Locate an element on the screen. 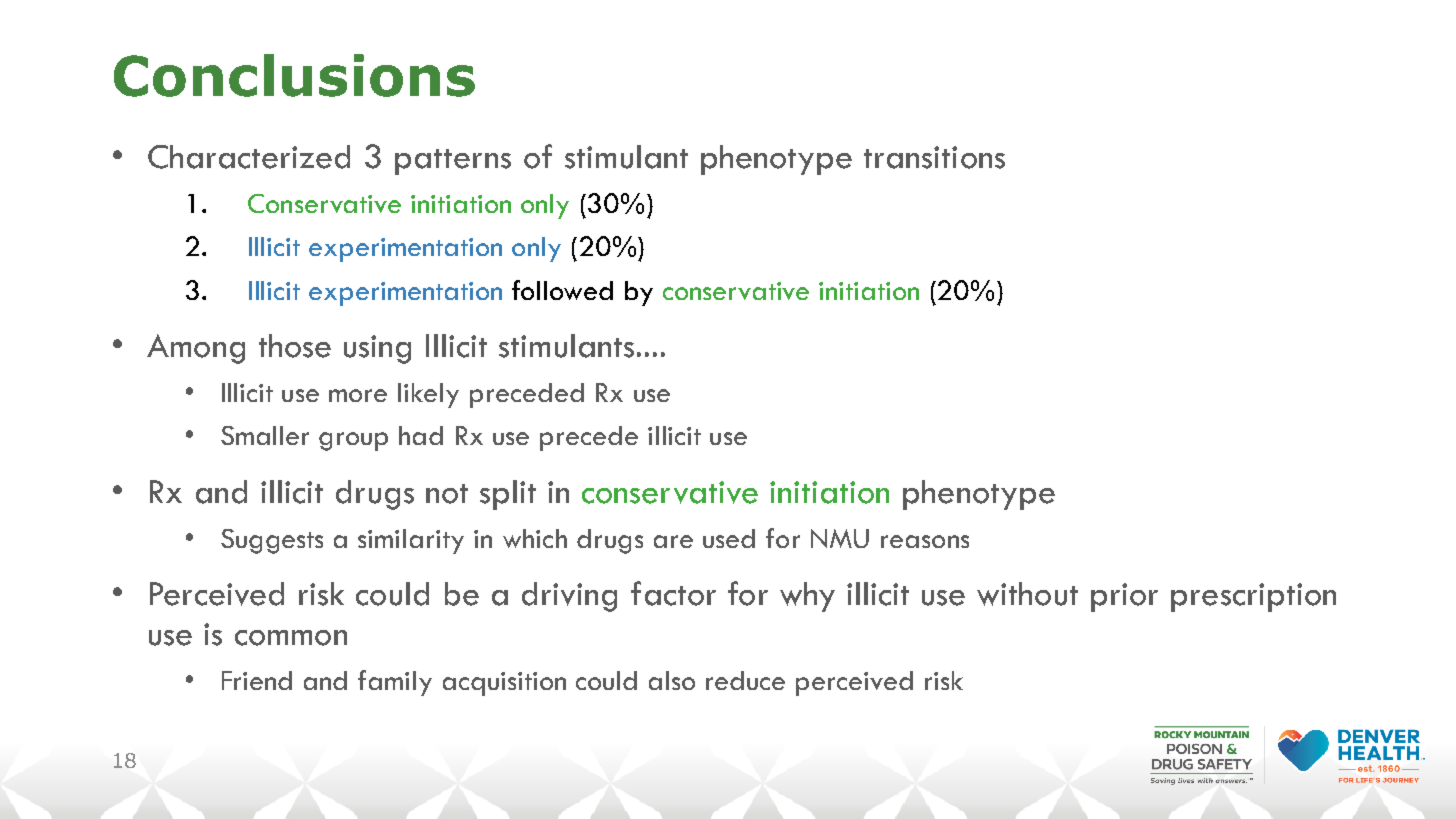  prior is located at coordinates (1124, 597).
